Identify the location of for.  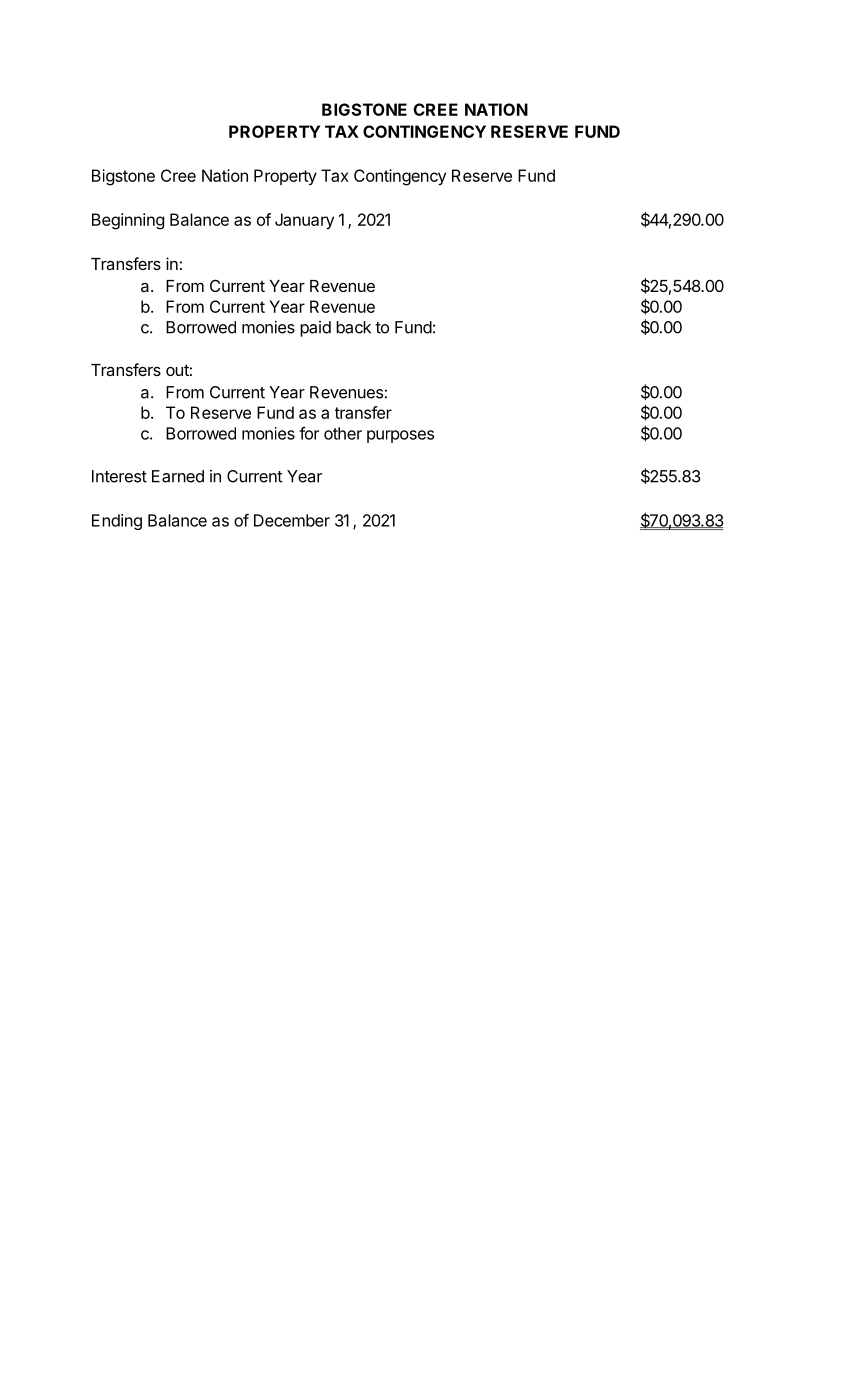
(309, 433).
